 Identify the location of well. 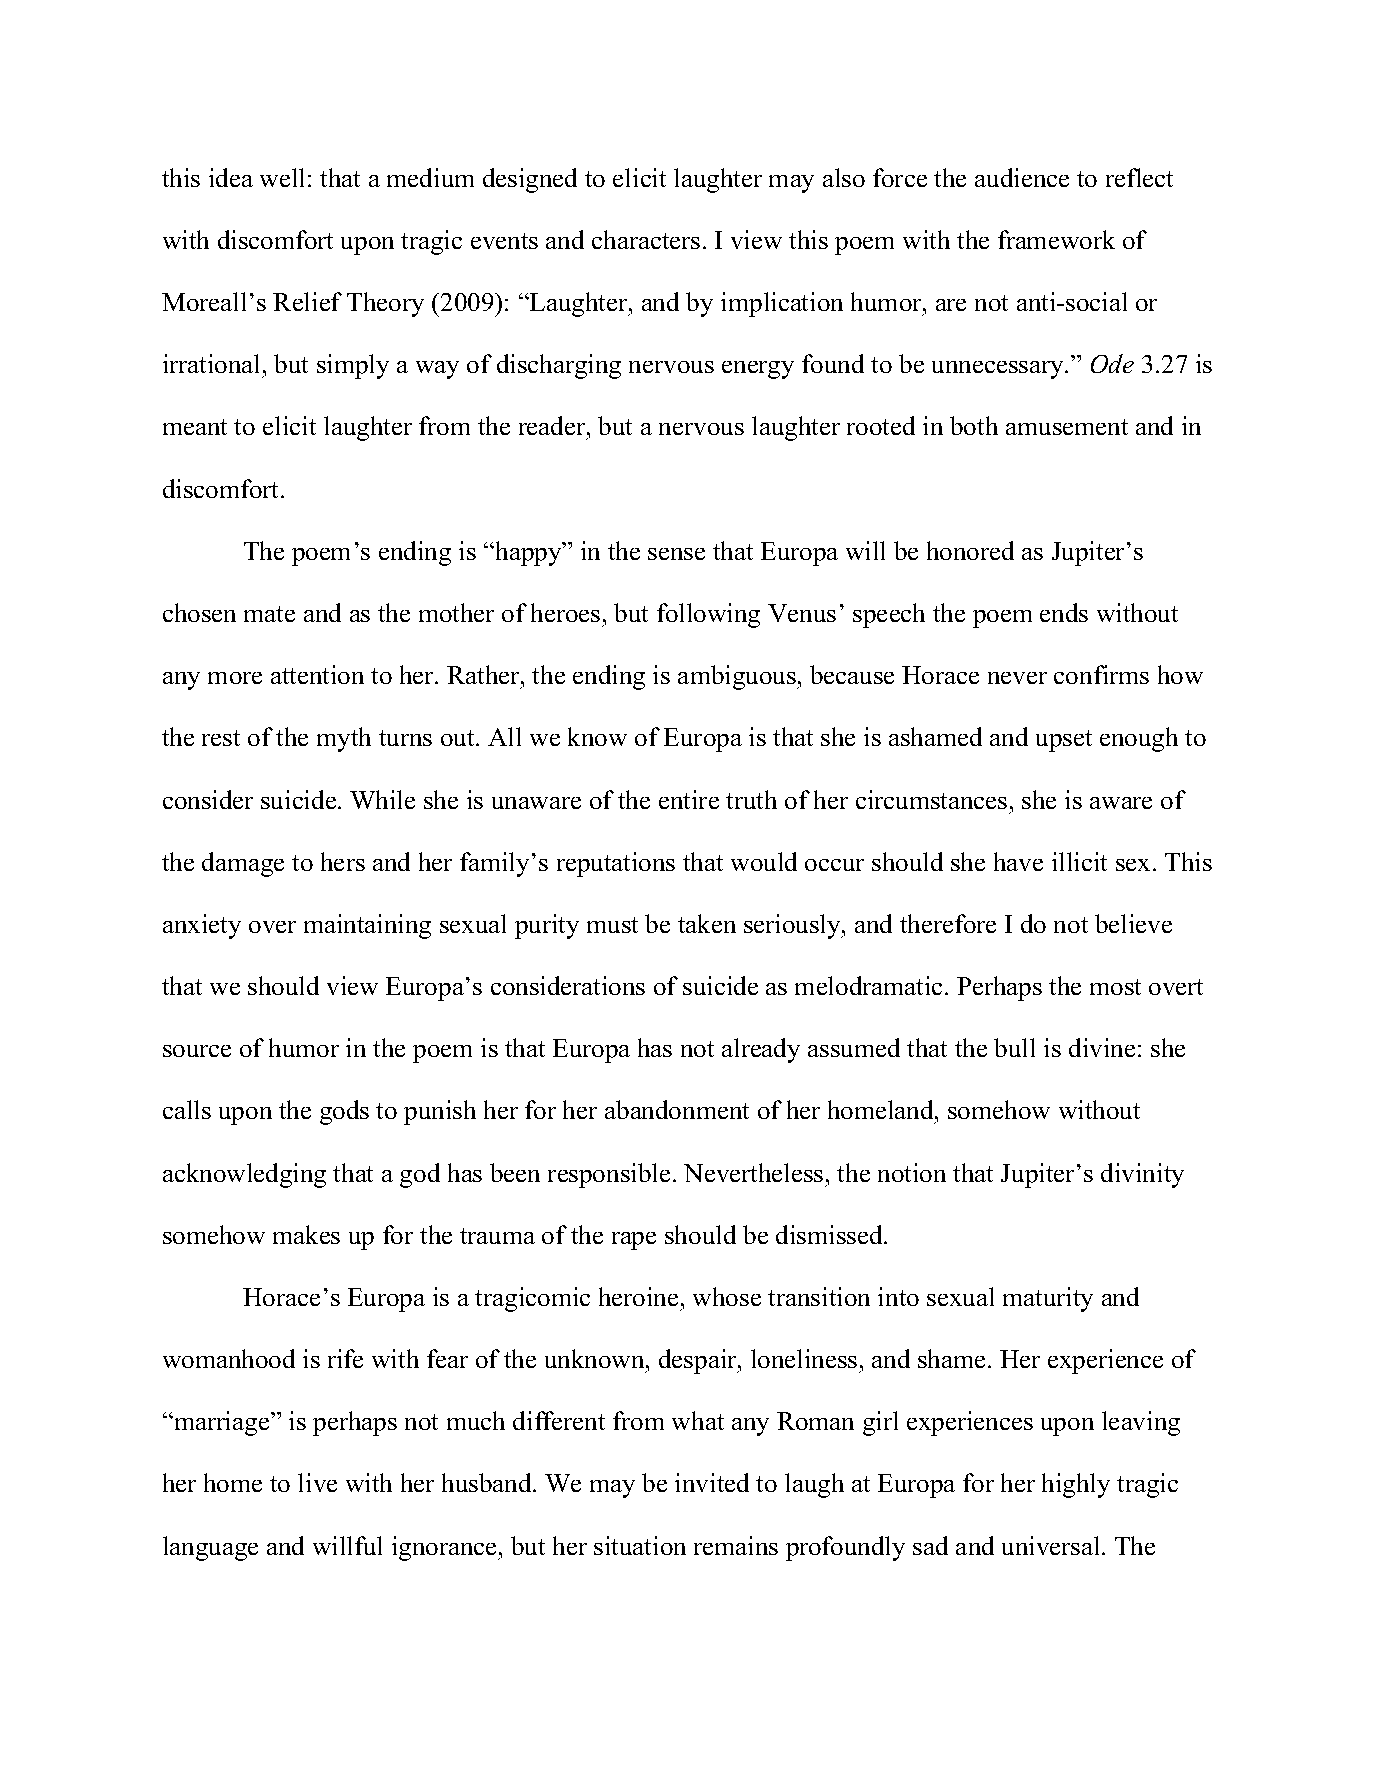
(282, 177).
